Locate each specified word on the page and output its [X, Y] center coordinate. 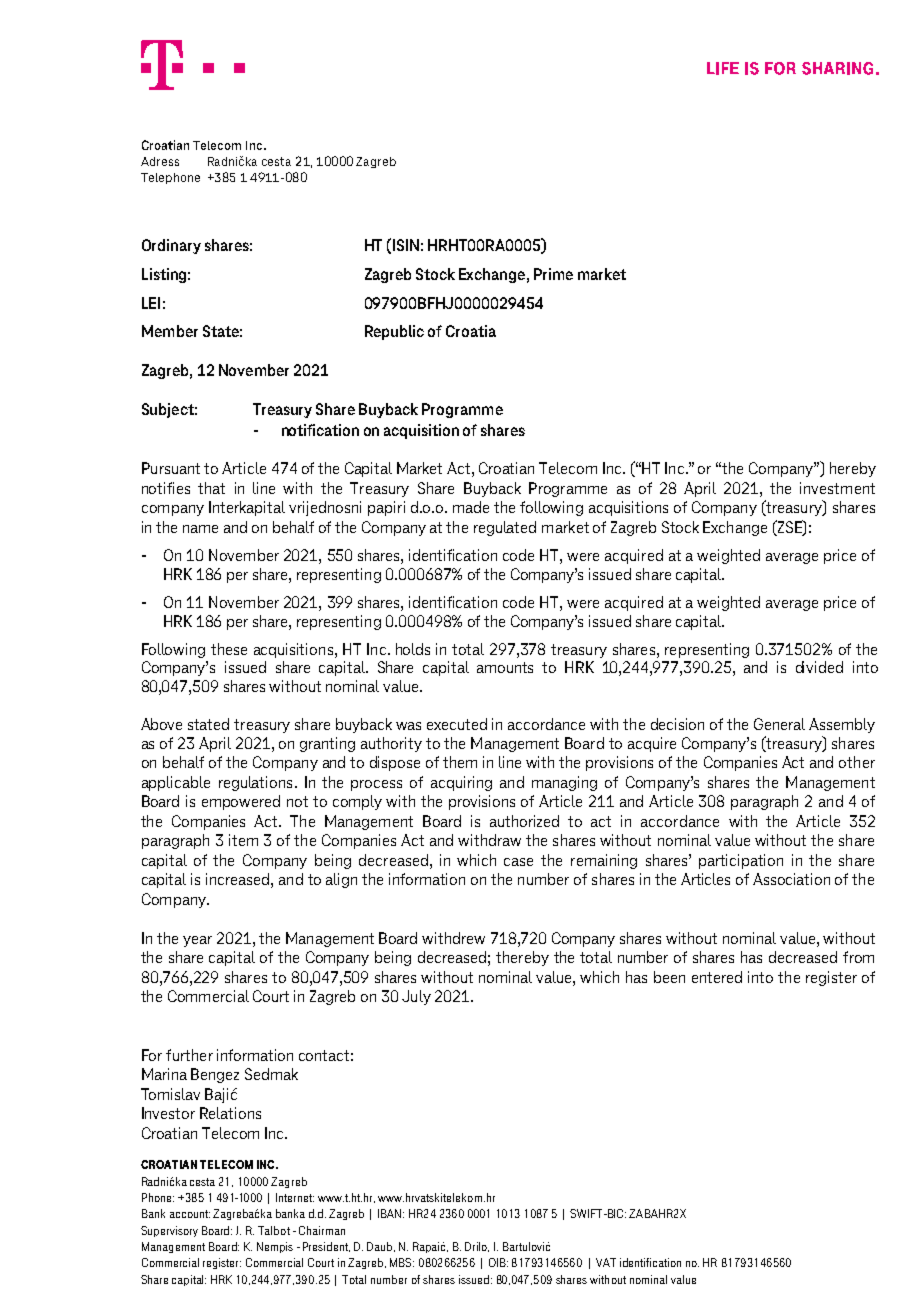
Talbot [274, 1230]
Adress [160, 161]
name [200, 529]
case [518, 862]
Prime [553, 274]
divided [819, 667]
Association [791, 879]
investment [837, 488]
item [243, 840]
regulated [505, 528]
